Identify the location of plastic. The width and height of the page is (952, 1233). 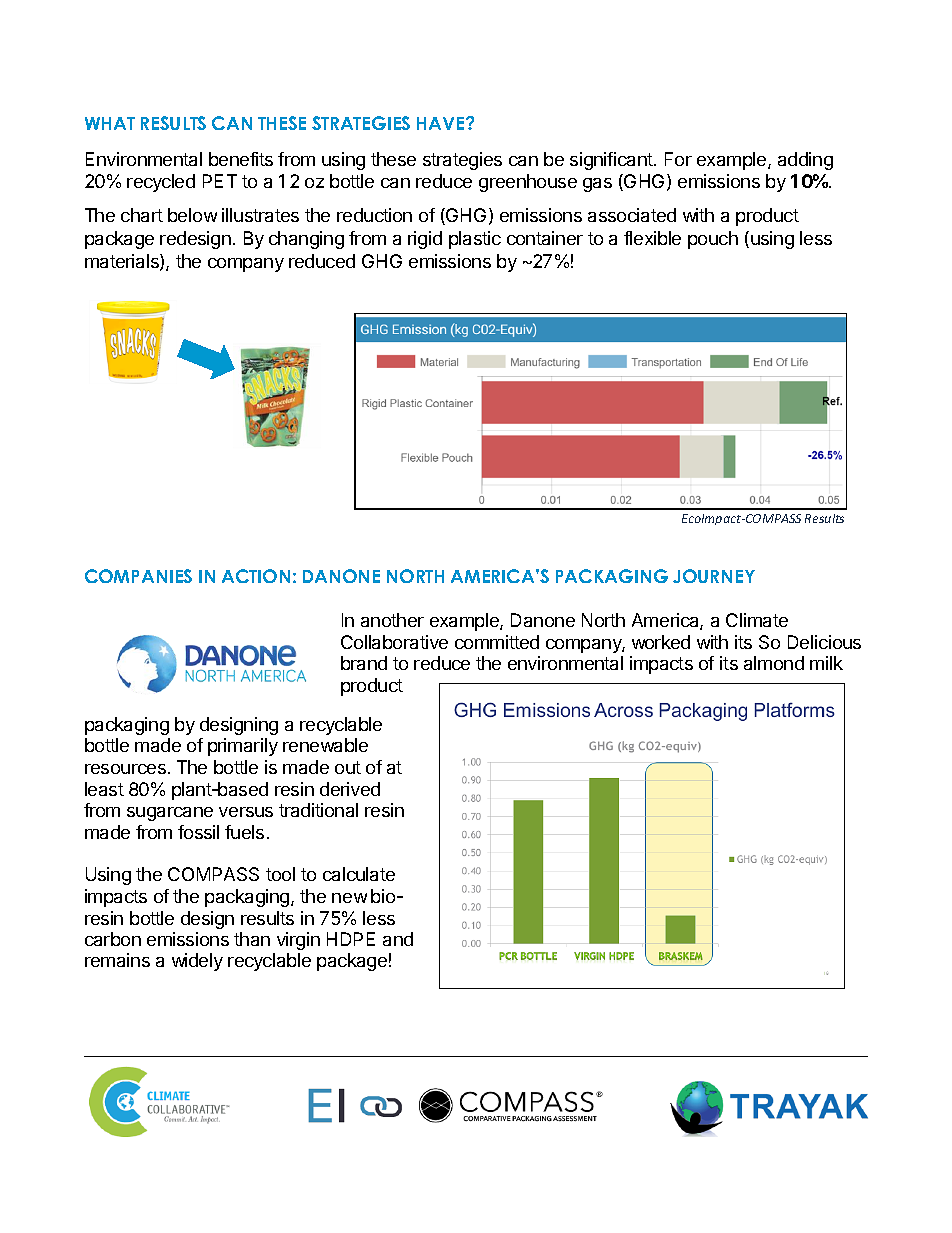
(475, 240).
